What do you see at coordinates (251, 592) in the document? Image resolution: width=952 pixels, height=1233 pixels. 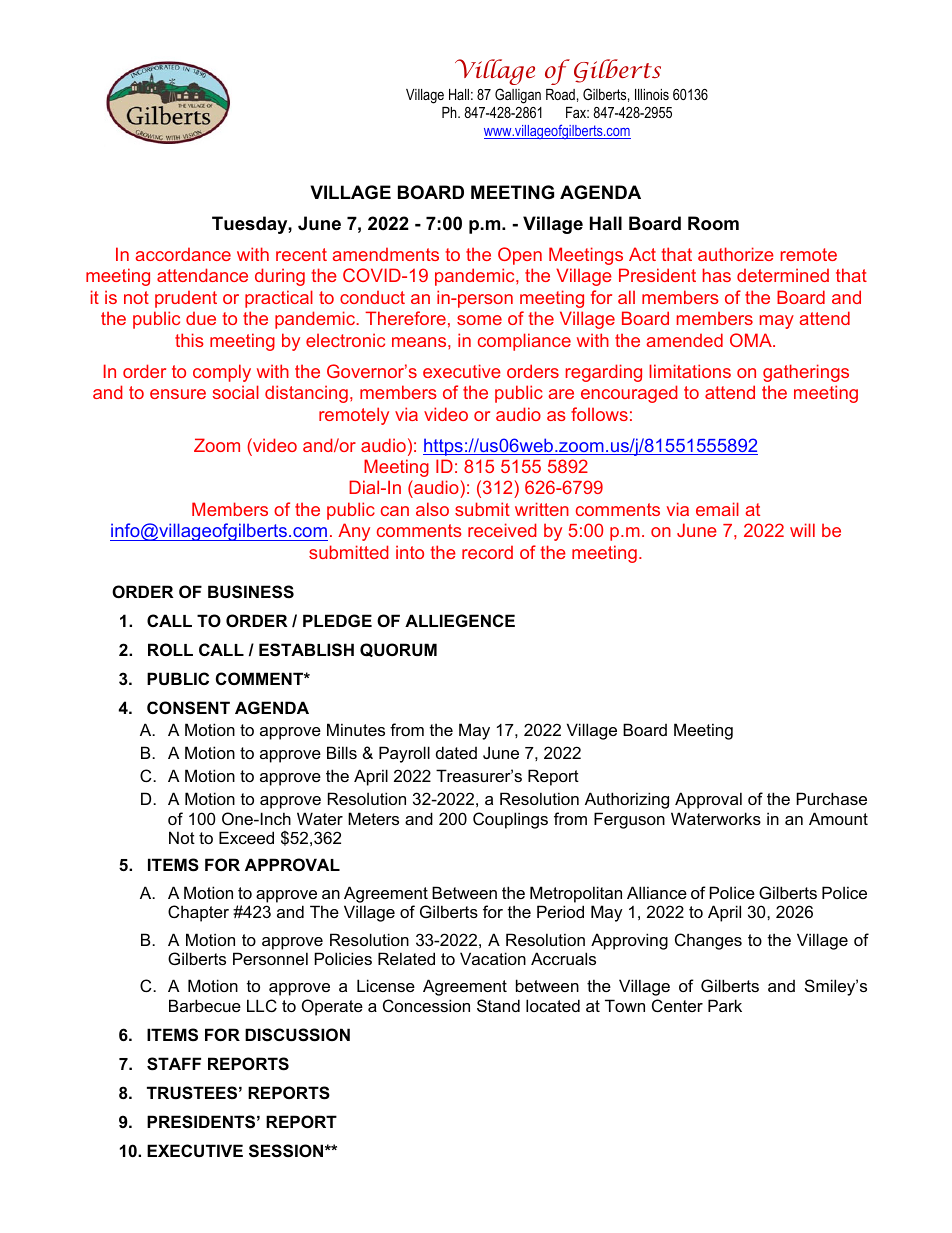 I see `BUSINESS` at bounding box center [251, 592].
